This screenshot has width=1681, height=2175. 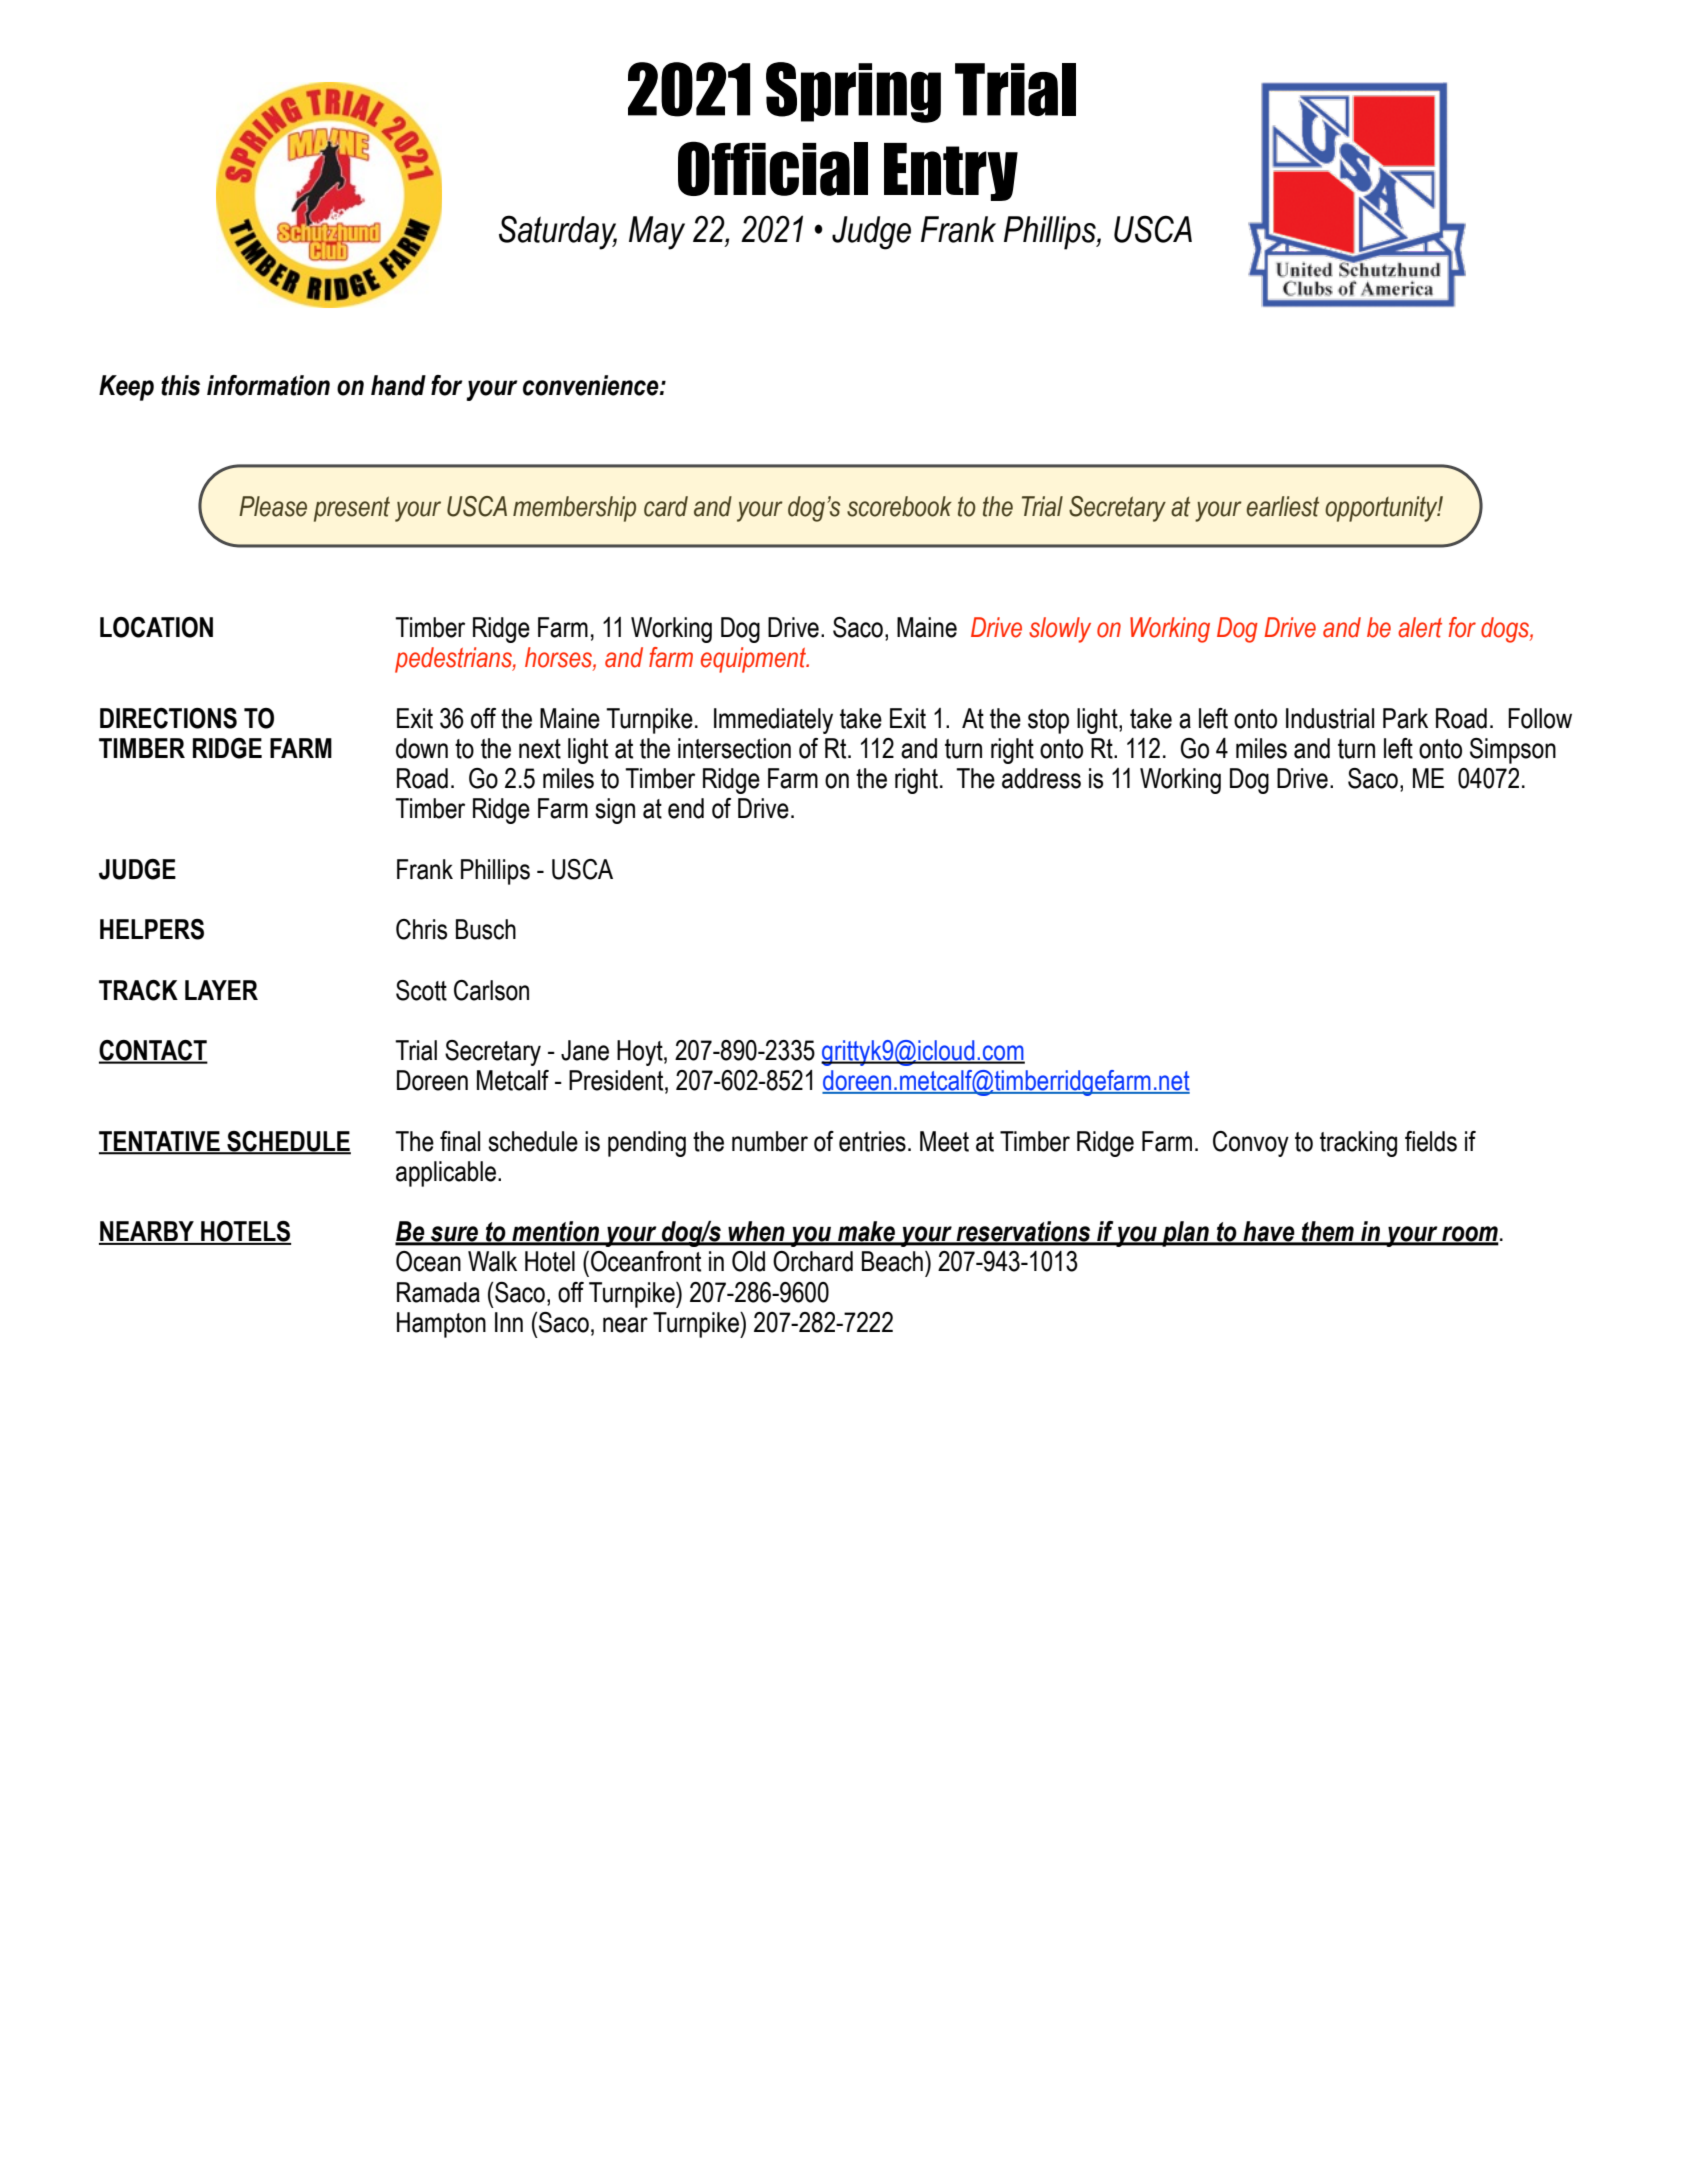 I want to click on Chris, so click(x=421, y=929).
